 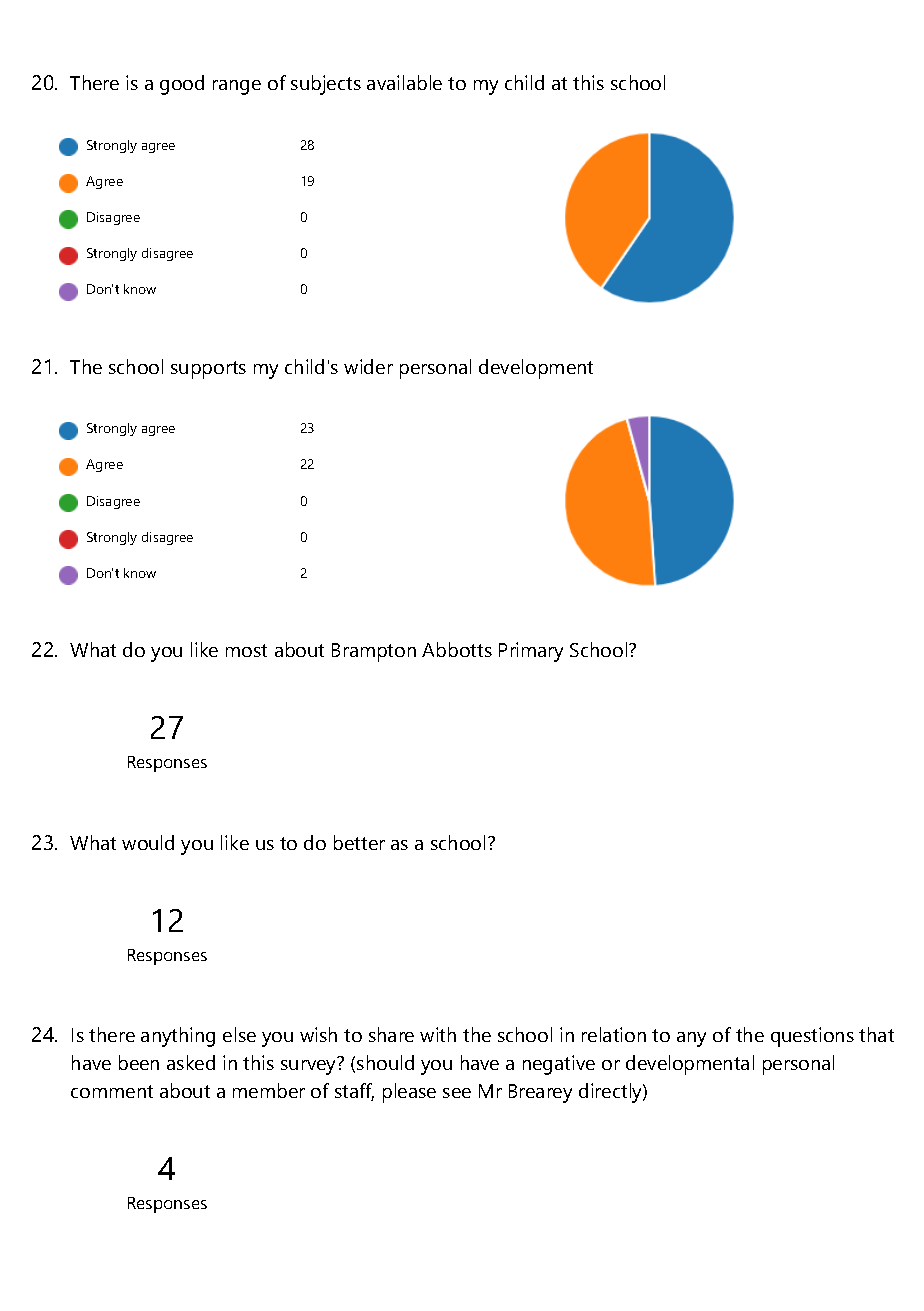 I want to click on wider, so click(x=368, y=366).
